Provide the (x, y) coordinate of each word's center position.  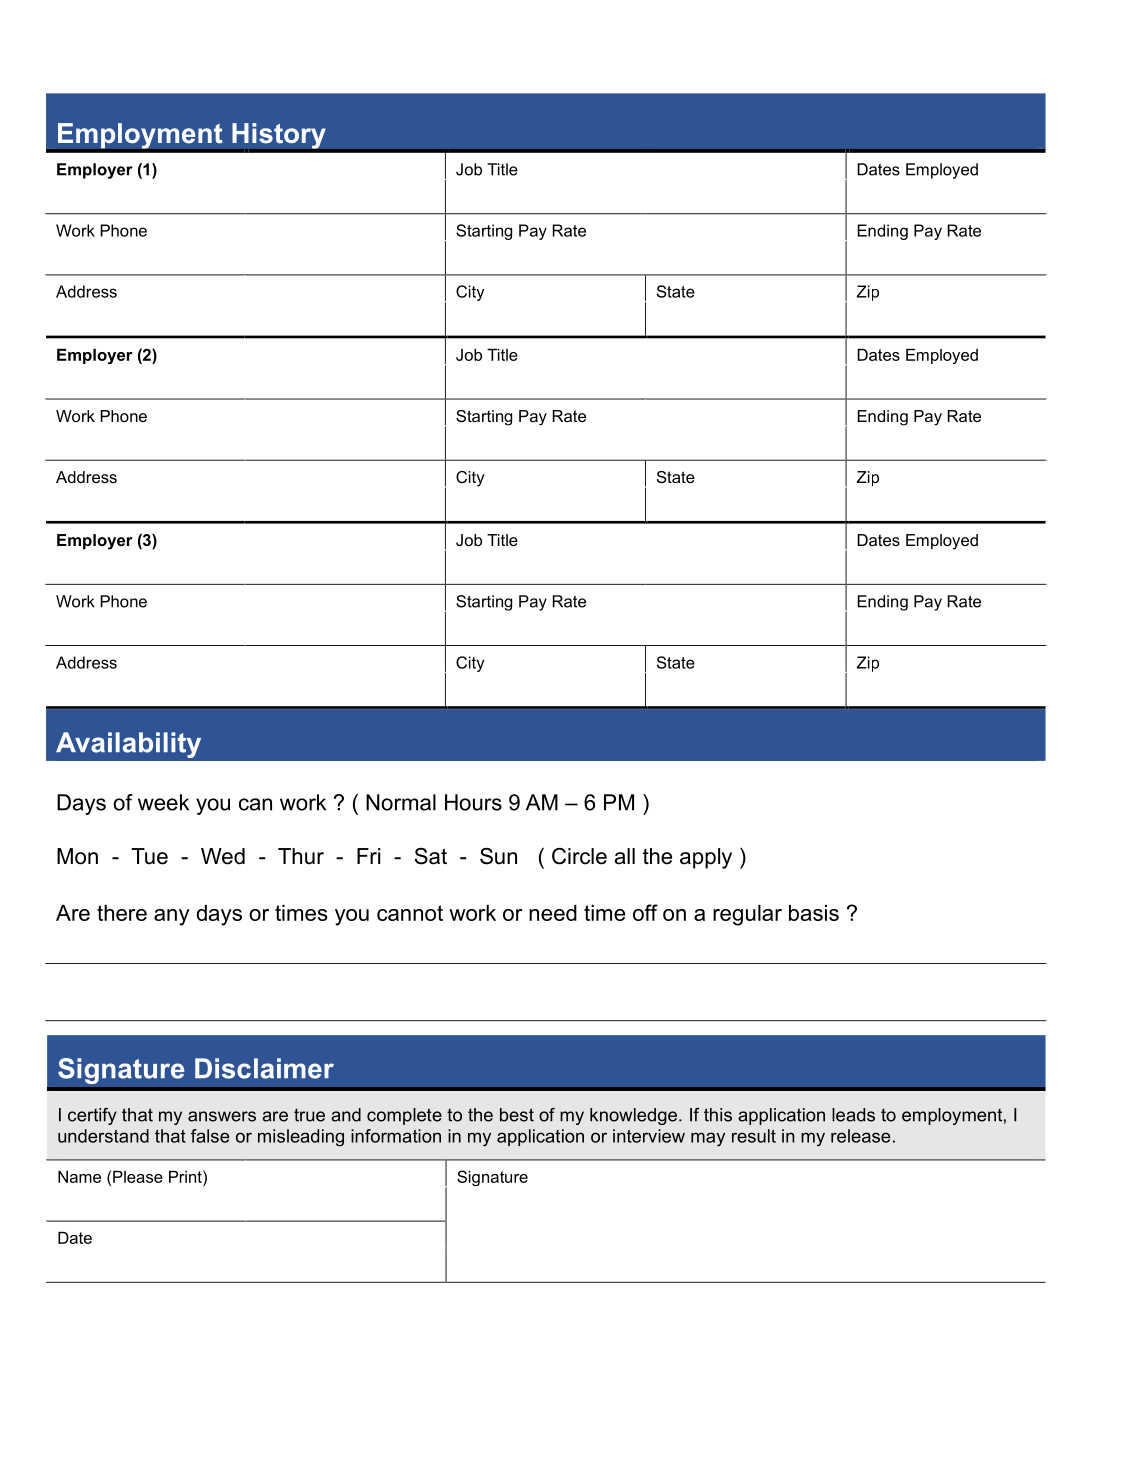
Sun (498, 856)
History (279, 137)
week (163, 802)
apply (706, 858)
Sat (431, 856)
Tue (149, 856)
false (210, 1136)
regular (747, 915)
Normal (401, 802)
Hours (473, 802)
